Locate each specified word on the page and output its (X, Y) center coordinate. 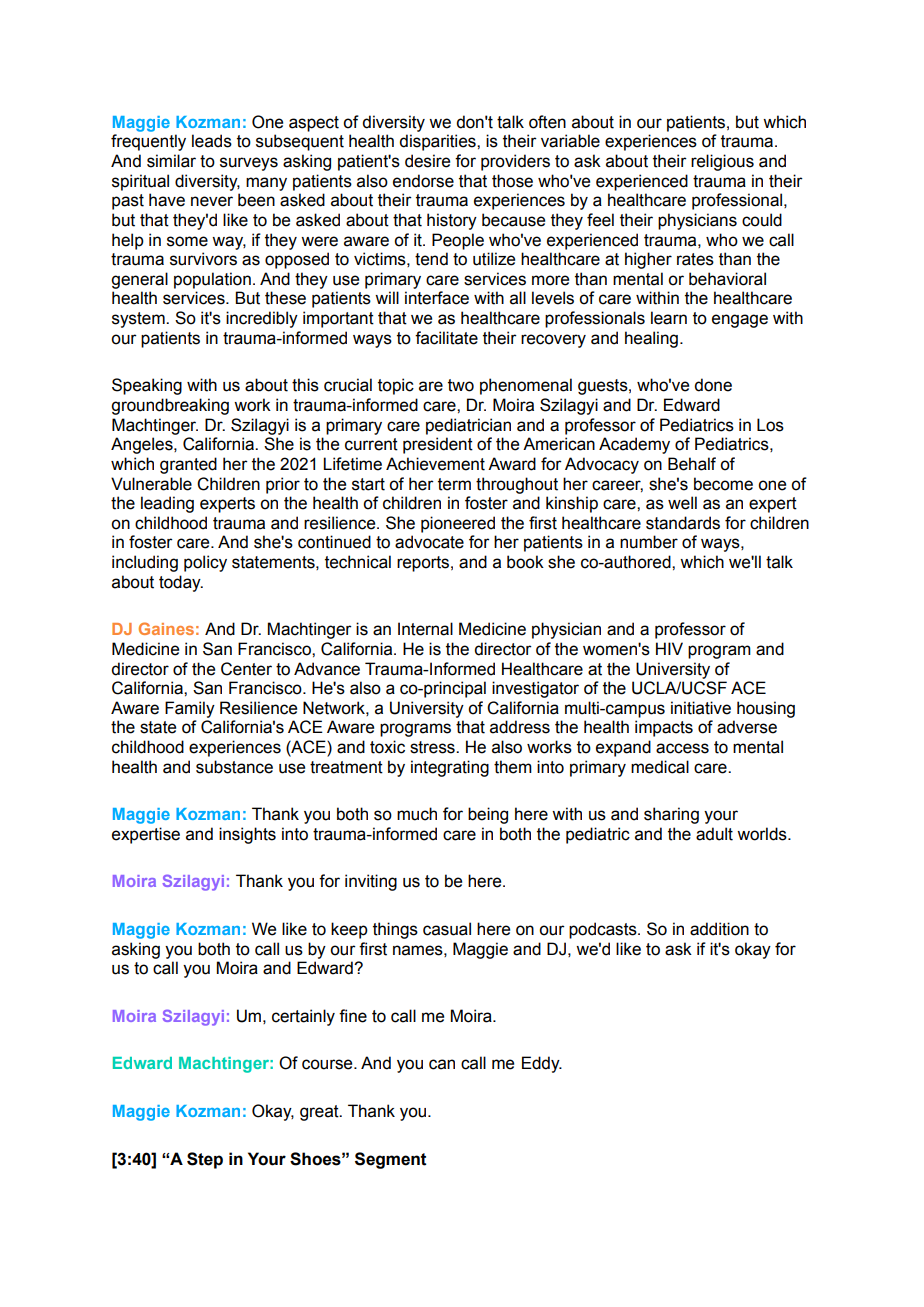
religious (722, 162)
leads (212, 141)
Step (205, 1160)
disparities (438, 142)
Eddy (542, 1064)
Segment (391, 1160)
